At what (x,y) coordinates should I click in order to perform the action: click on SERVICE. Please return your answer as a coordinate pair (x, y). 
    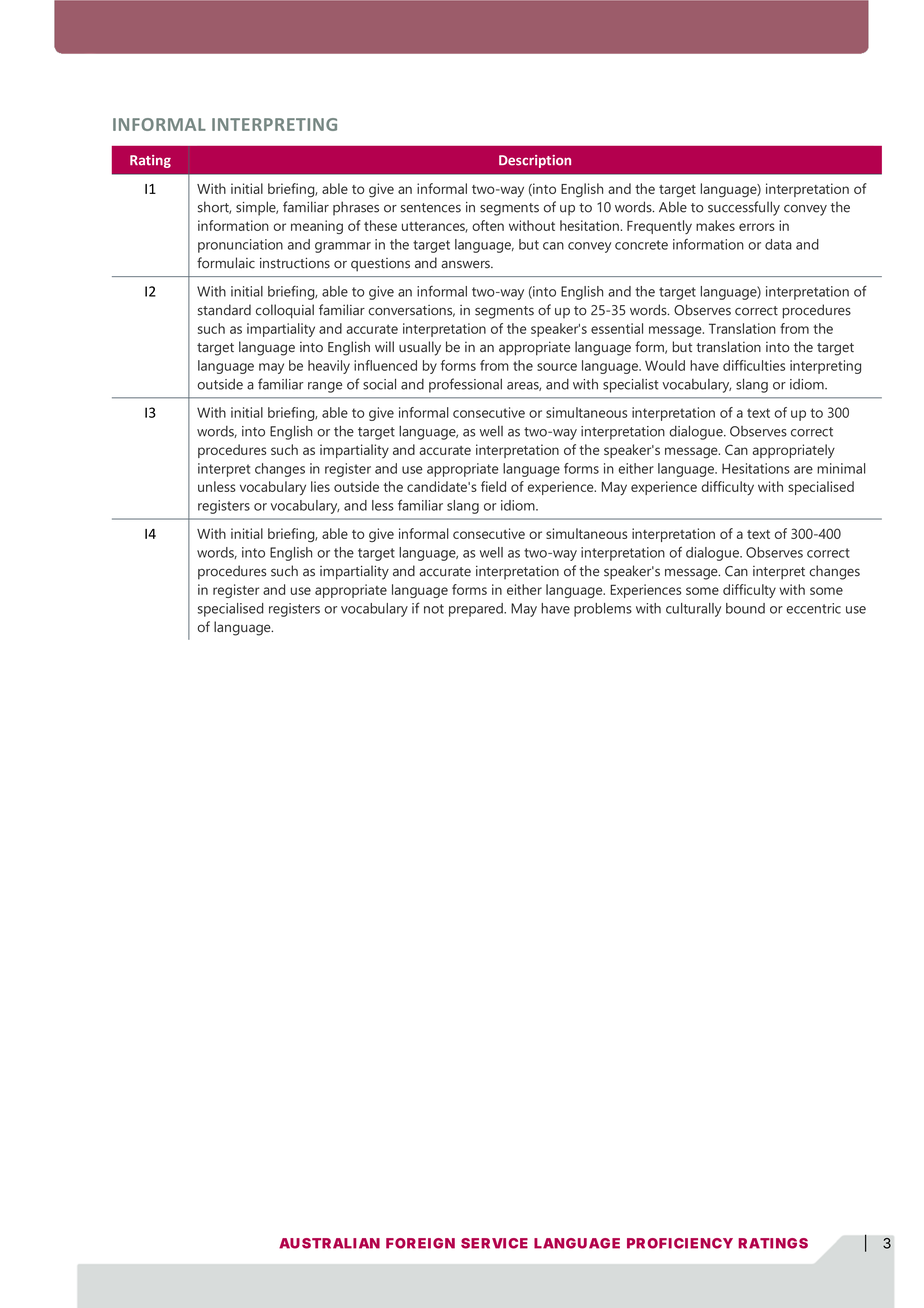
    Looking at the image, I should click on (494, 1243).
